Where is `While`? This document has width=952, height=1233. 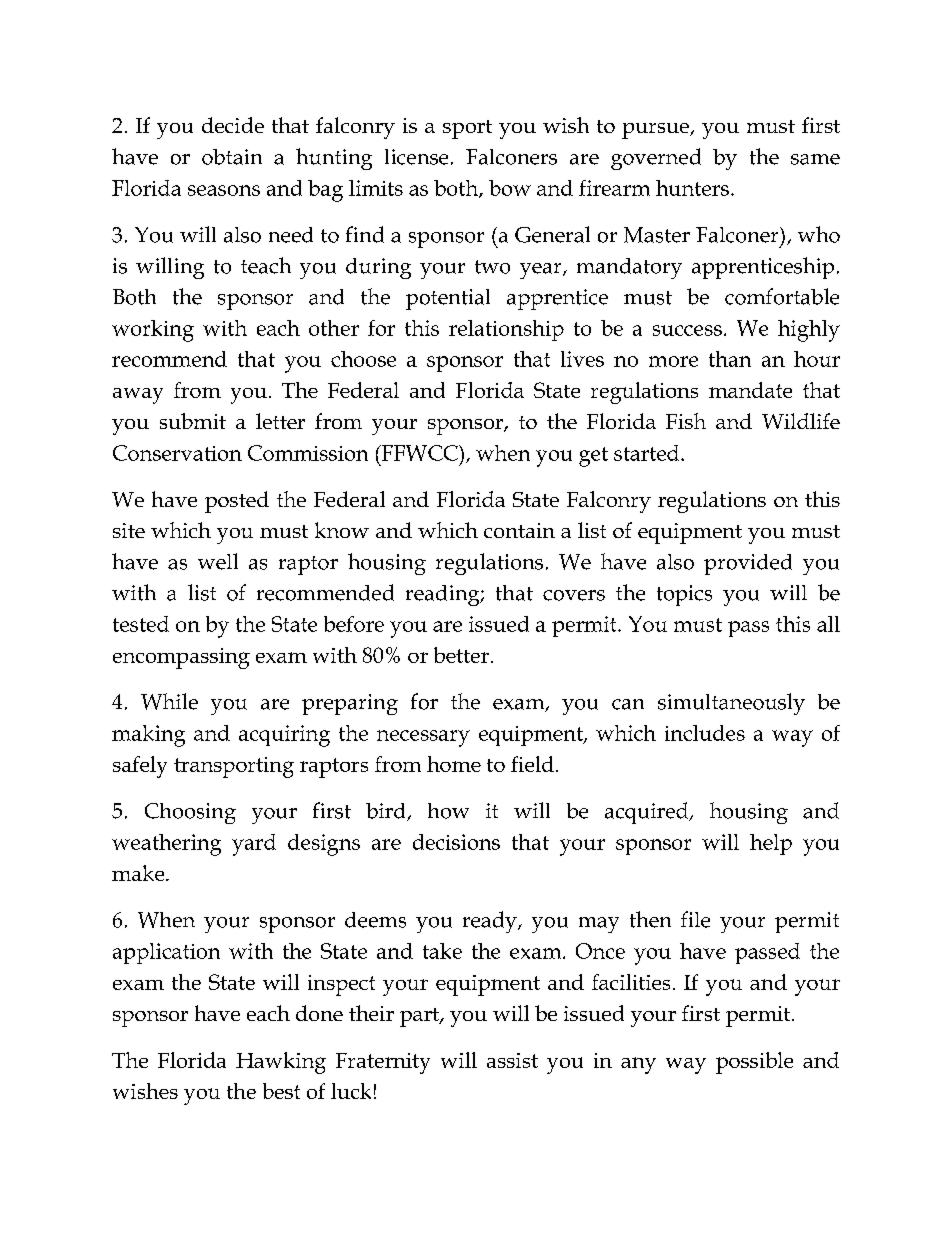 While is located at coordinates (169, 701).
